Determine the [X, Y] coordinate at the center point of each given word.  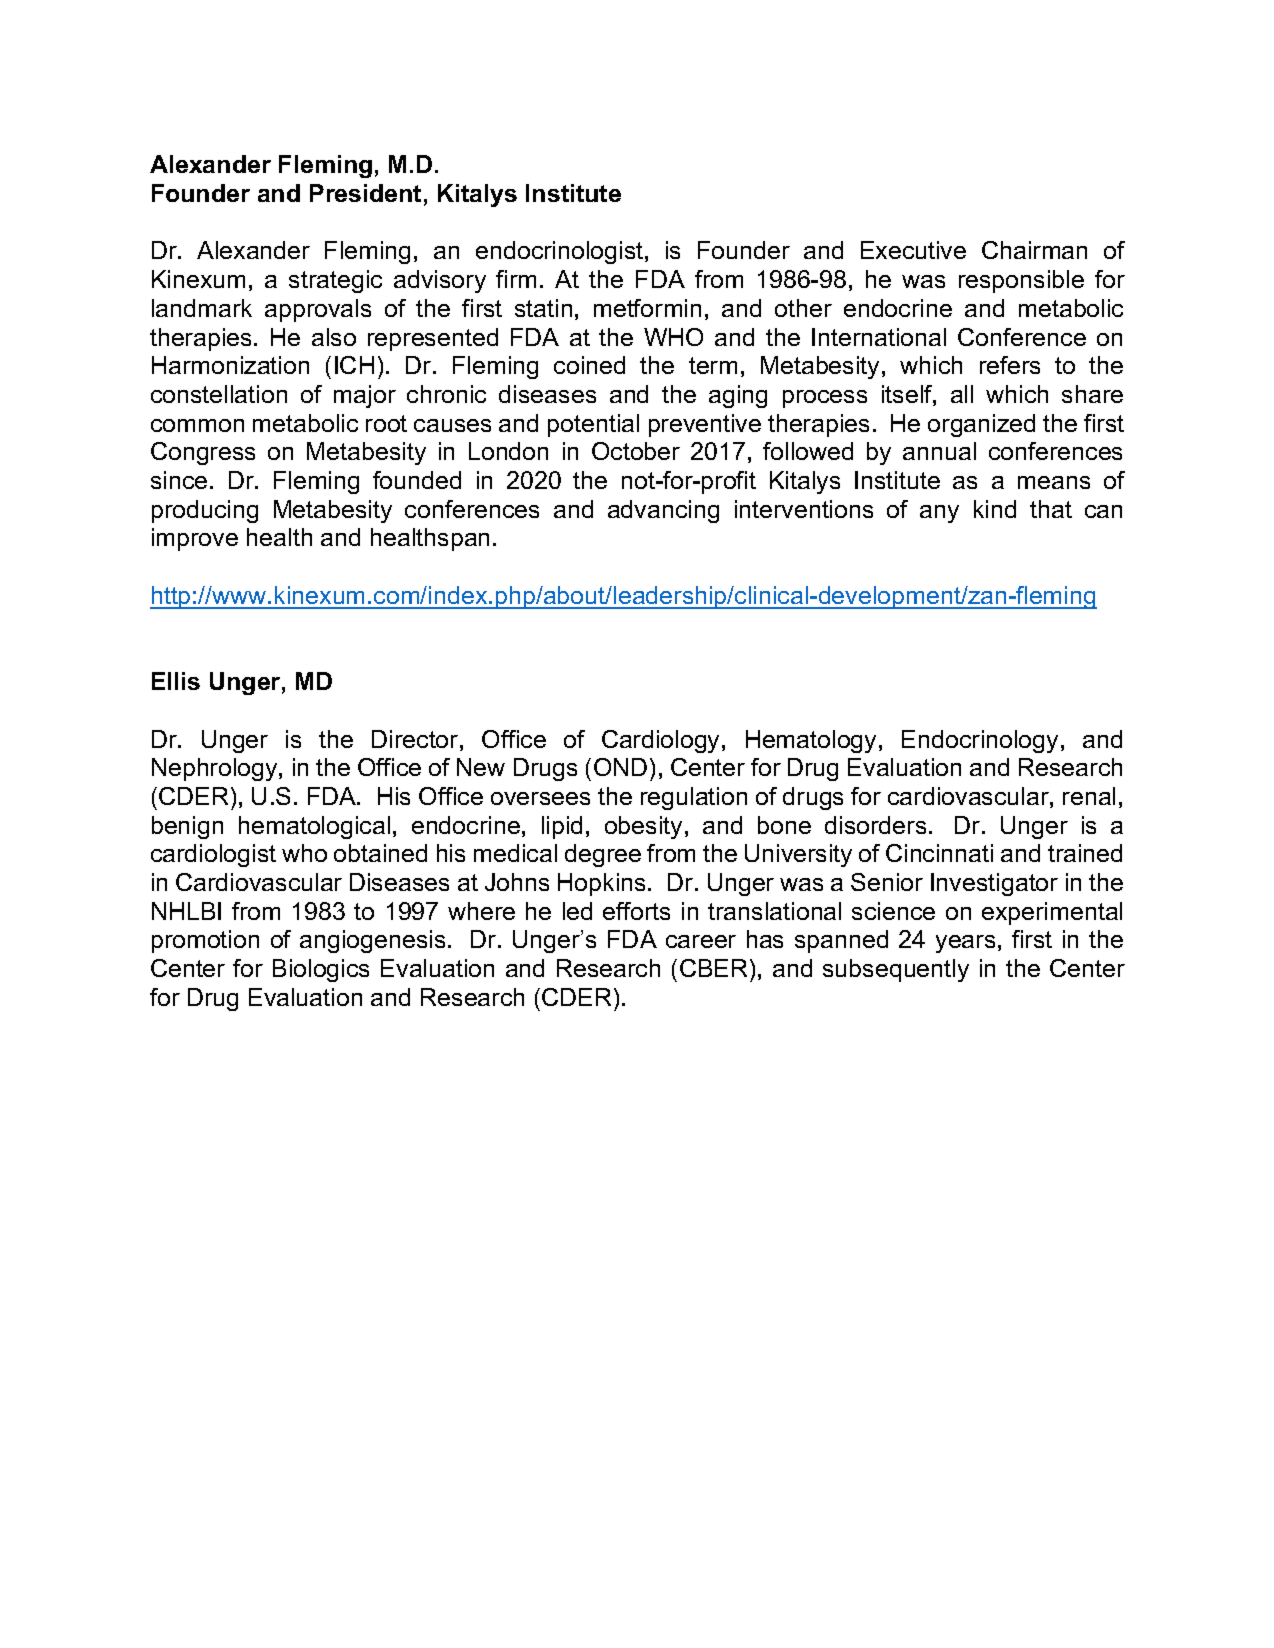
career [701, 941]
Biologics [321, 970]
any [939, 514]
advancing [663, 511]
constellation [219, 394]
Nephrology [216, 769]
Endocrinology [980, 741]
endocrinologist [561, 252]
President [365, 193]
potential [593, 425]
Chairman [1034, 250]
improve [195, 539]
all [962, 394]
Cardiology [662, 741]
